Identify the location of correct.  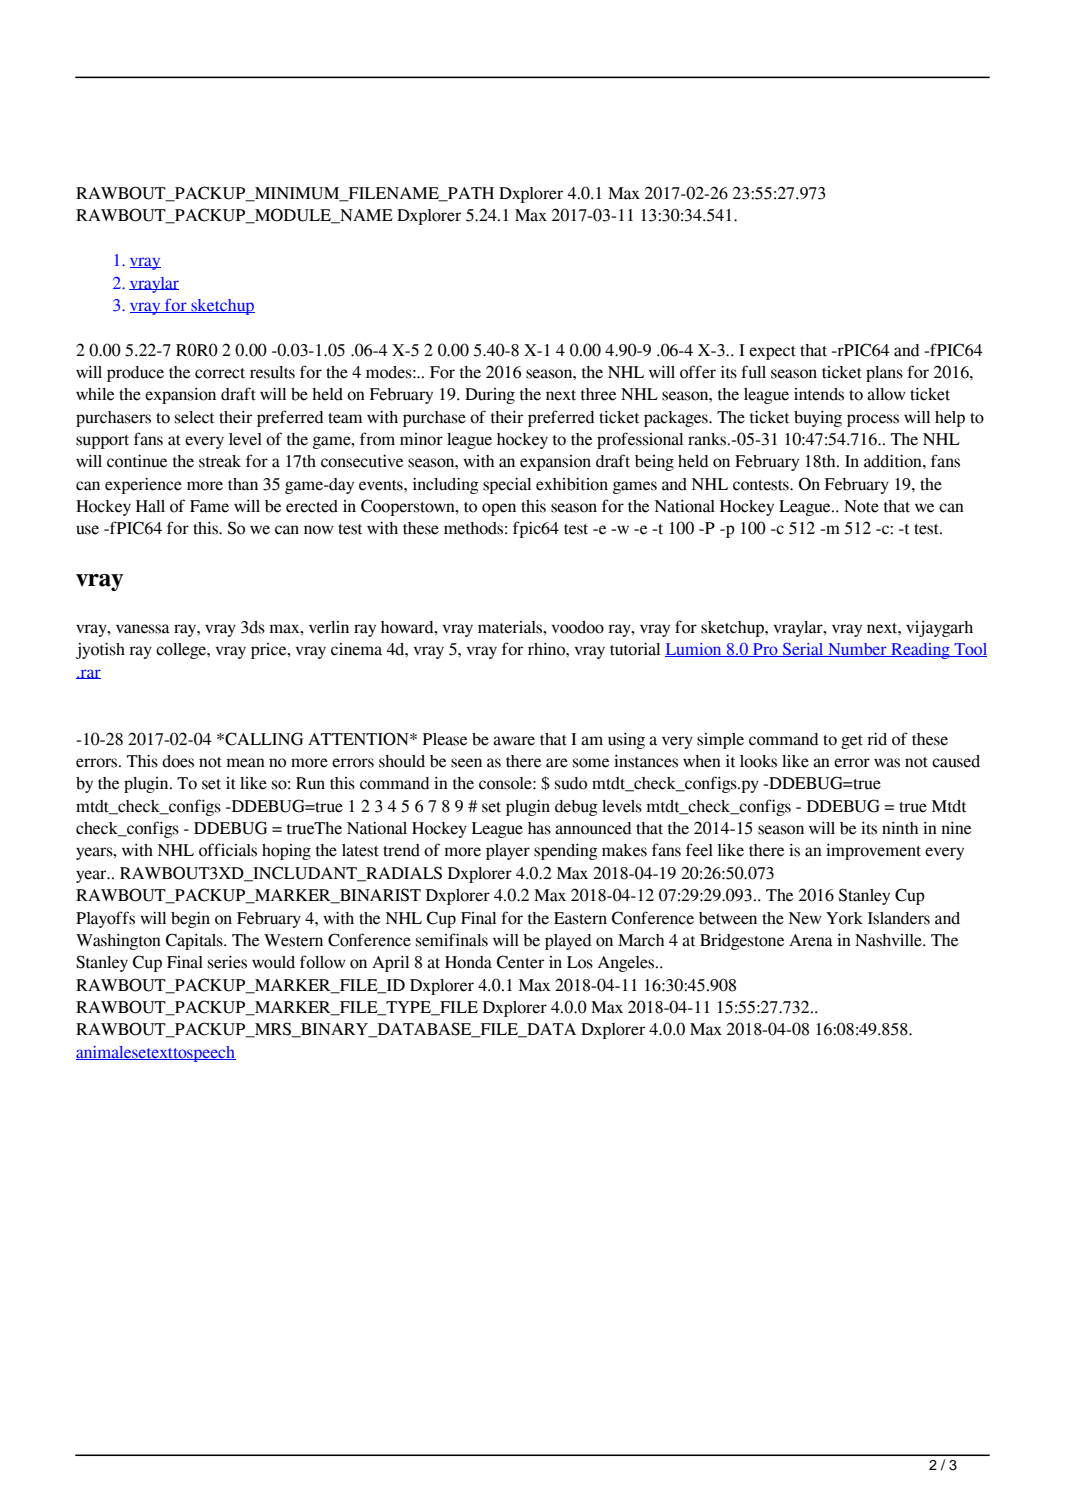
(220, 373).
